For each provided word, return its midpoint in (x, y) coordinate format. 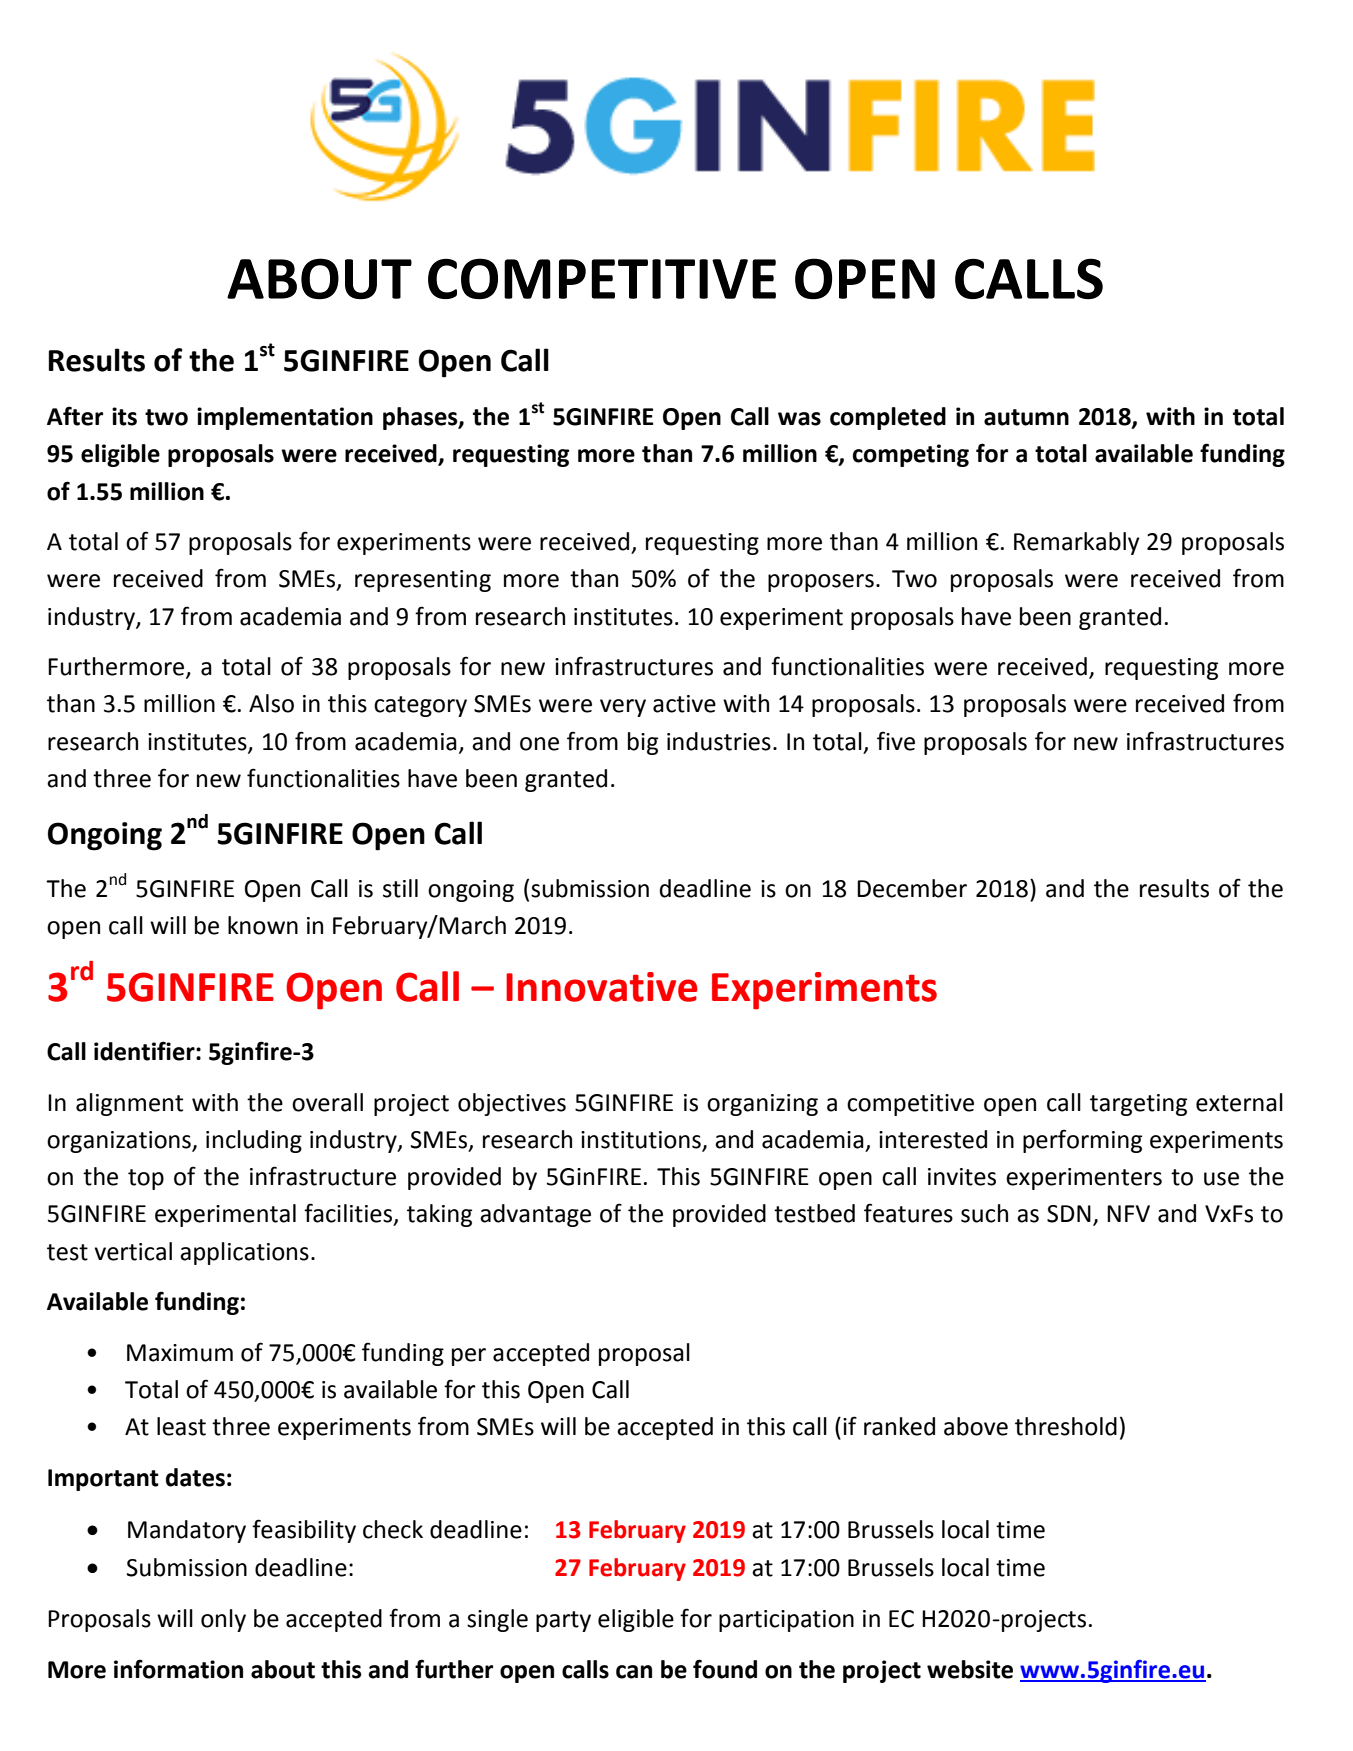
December (912, 888)
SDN (1069, 1214)
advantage (535, 1215)
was (799, 419)
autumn (1026, 417)
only (223, 1620)
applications (244, 1253)
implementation (285, 418)
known (263, 925)
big (643, 743)
